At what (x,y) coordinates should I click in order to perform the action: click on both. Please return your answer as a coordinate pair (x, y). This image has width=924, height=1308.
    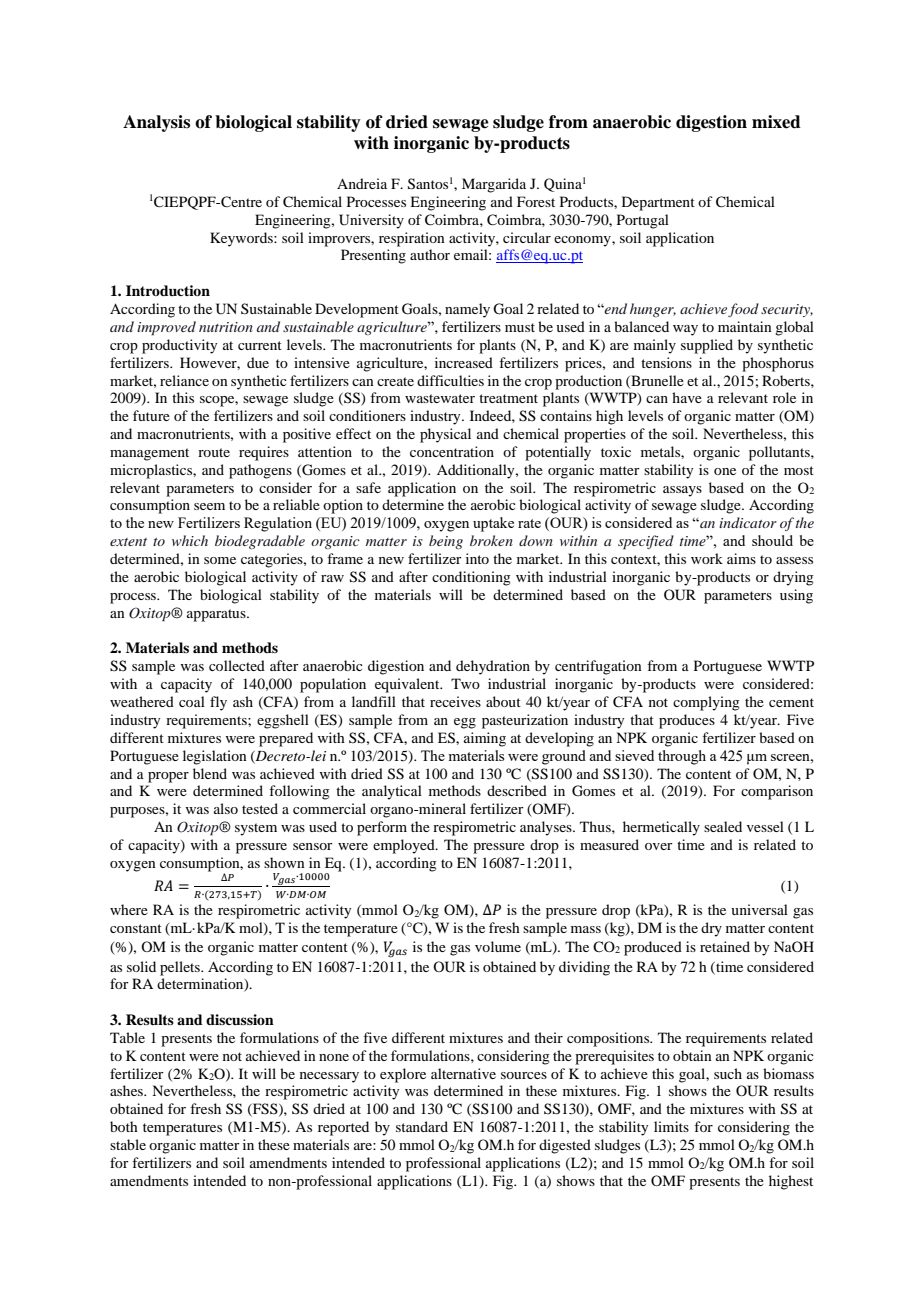
    Looking at the image, I should click on (124, 1126).
